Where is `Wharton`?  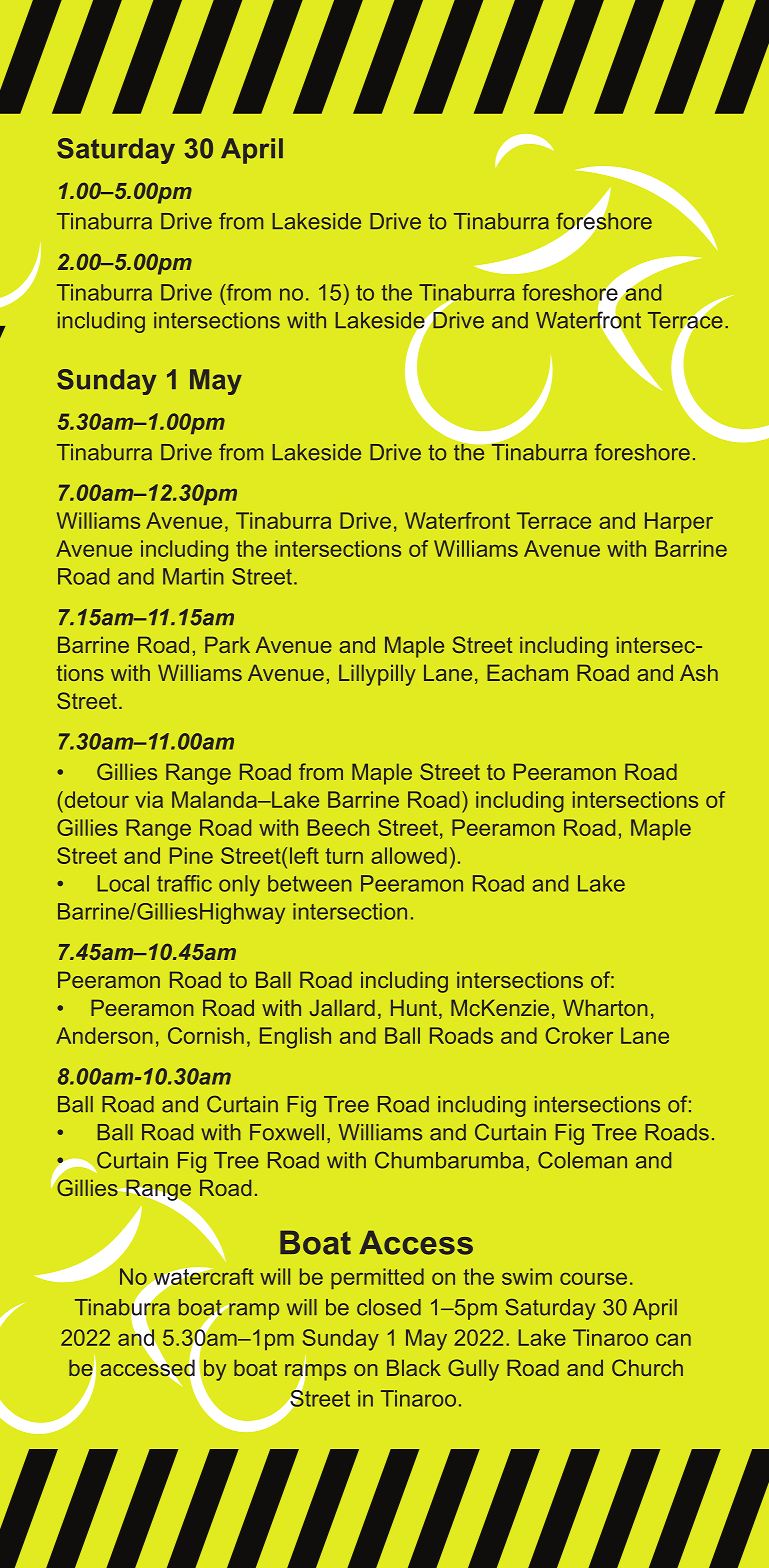
Wharton is located at coordinates (605, 1008).
